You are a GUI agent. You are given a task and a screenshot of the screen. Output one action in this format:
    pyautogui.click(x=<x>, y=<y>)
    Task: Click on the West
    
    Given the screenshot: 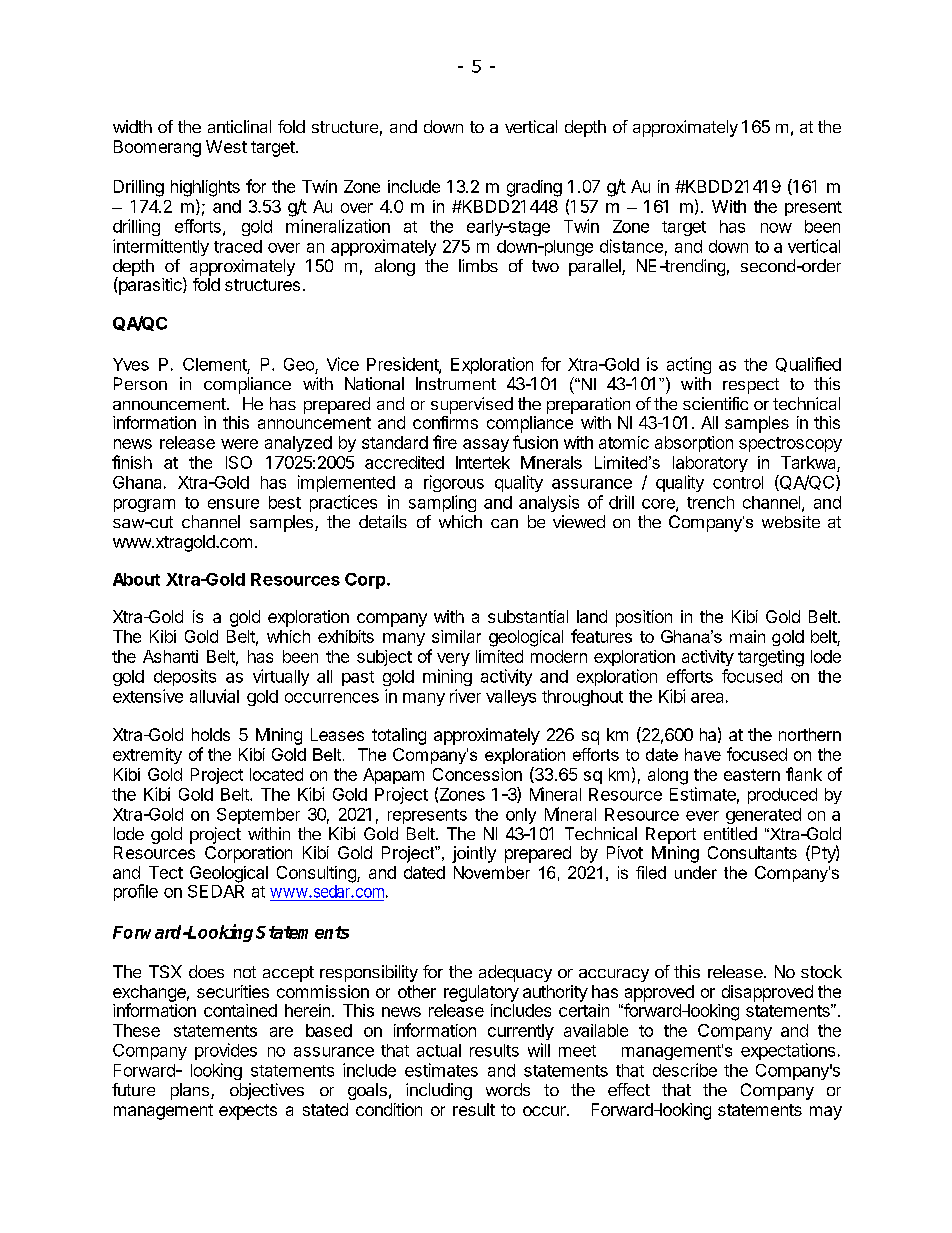 What is the action you would take?
    pyautogui.click(x=226, y=146)
